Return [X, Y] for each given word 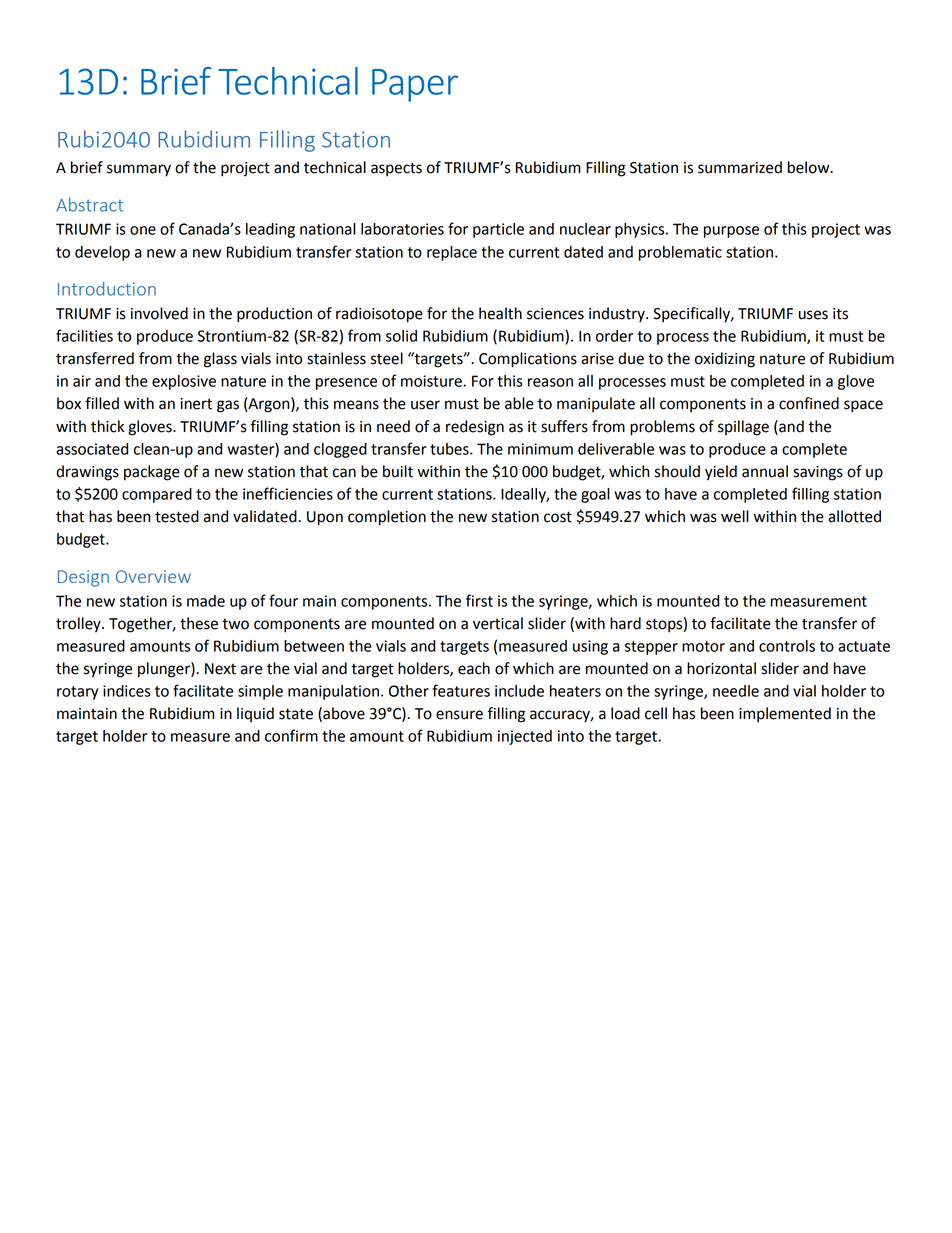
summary [139, 170]
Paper [415, 85]
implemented [785, 715]
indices [127, 691]
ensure [459, 715]
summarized [740, 167]
